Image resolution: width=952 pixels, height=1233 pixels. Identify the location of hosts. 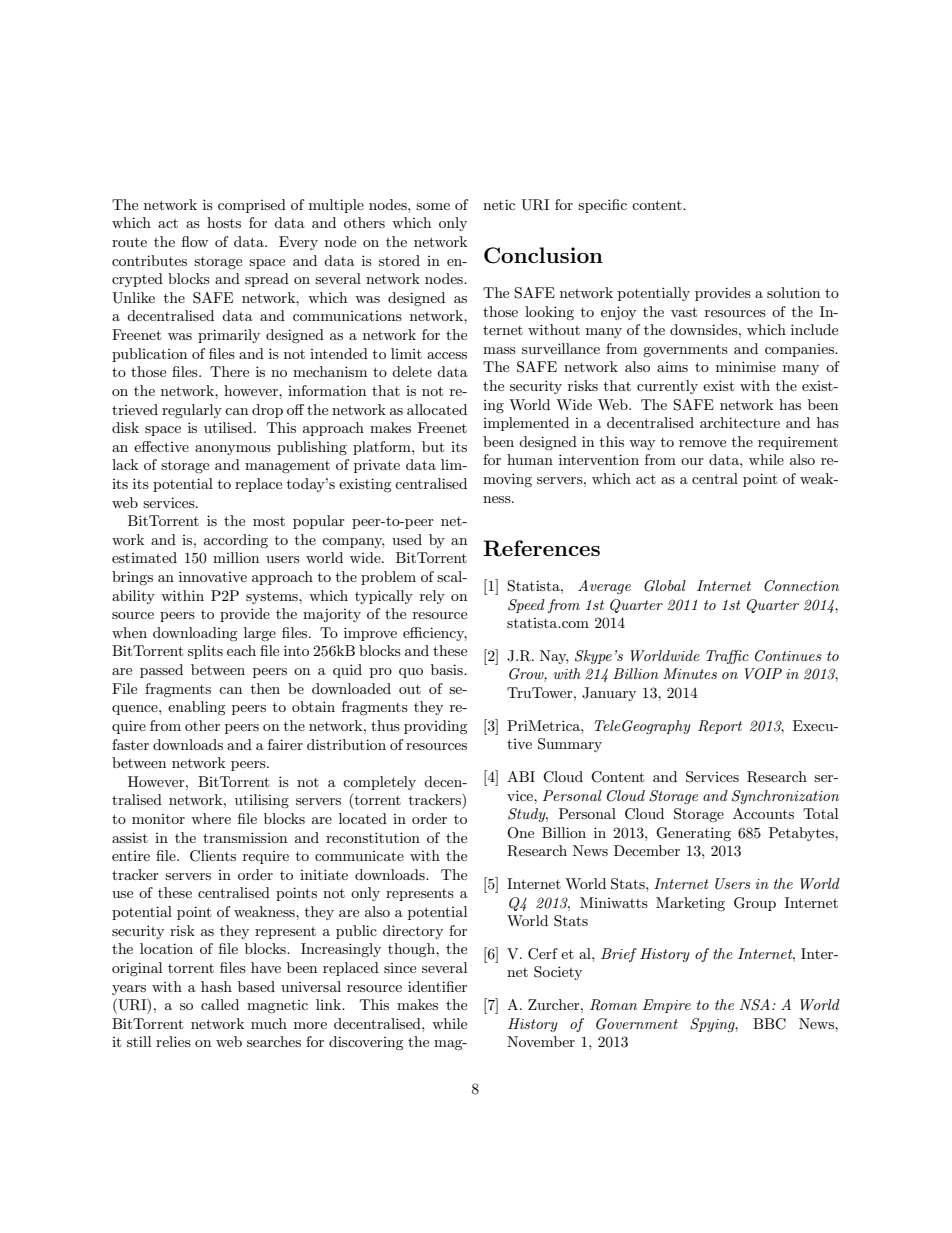
(224, 222).
